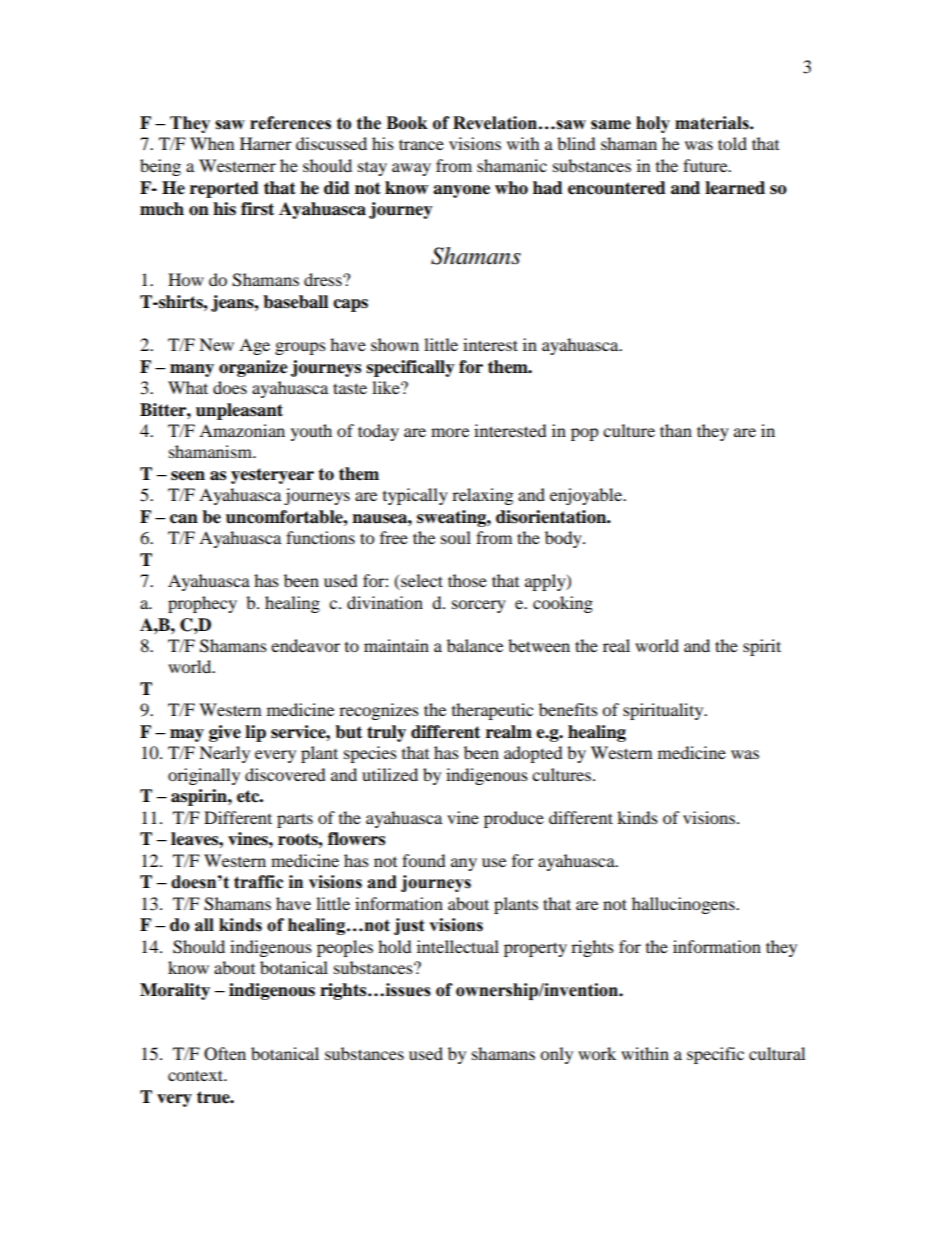  I want to click on Often, so click(225, 1054).
